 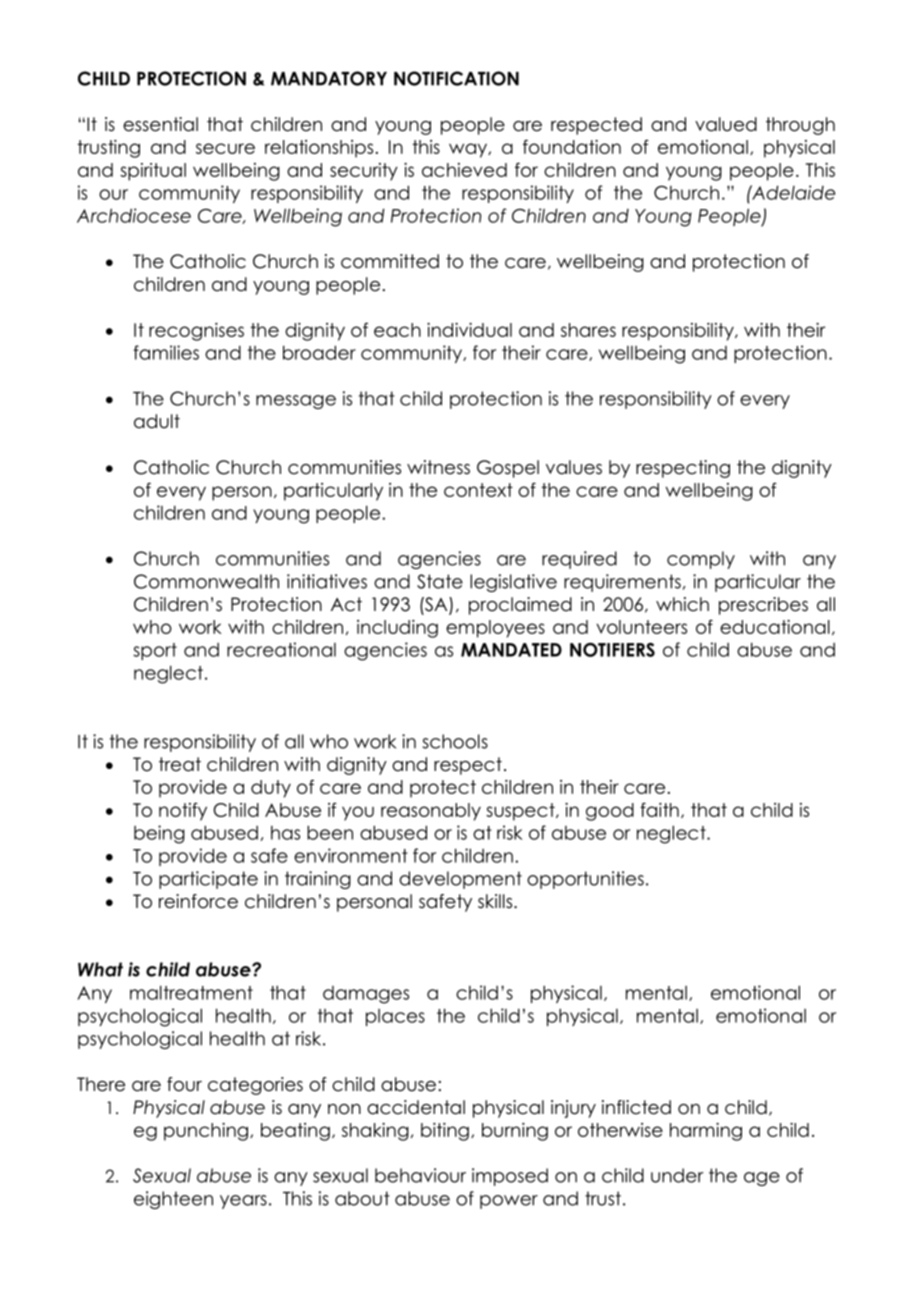 What do you see at coordinates (173, 1200) in the page?
I see `eighteen` at bounding box center [173, 1200].
